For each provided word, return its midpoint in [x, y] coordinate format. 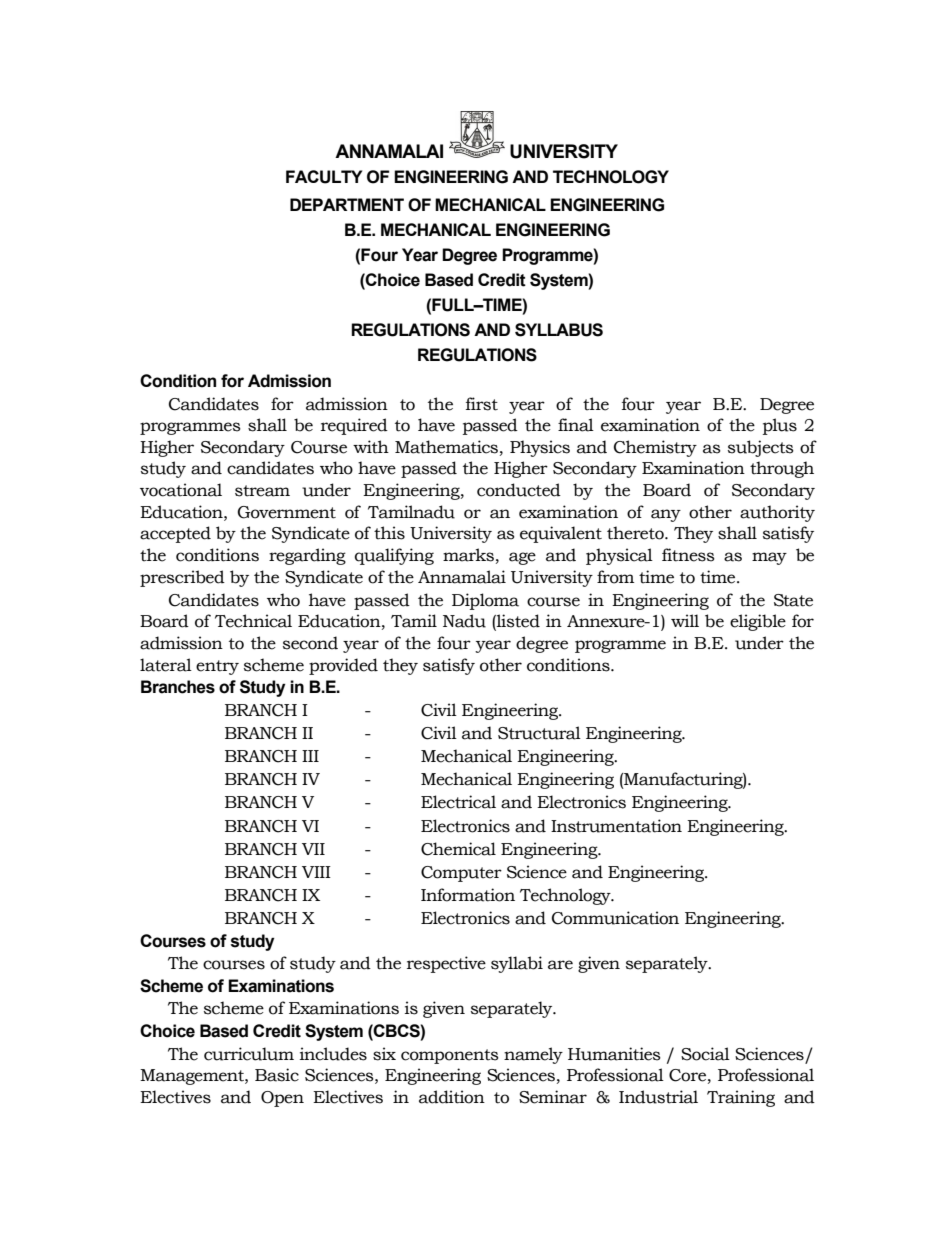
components [450, 1056]
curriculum [249, 1054]
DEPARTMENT [347, 204]
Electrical [458, 802]
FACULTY [324, 177]
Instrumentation [616, 826]
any [666, 515]
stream [262, 491]
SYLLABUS [559, 330]
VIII [316, 872]
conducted [519, 490]
